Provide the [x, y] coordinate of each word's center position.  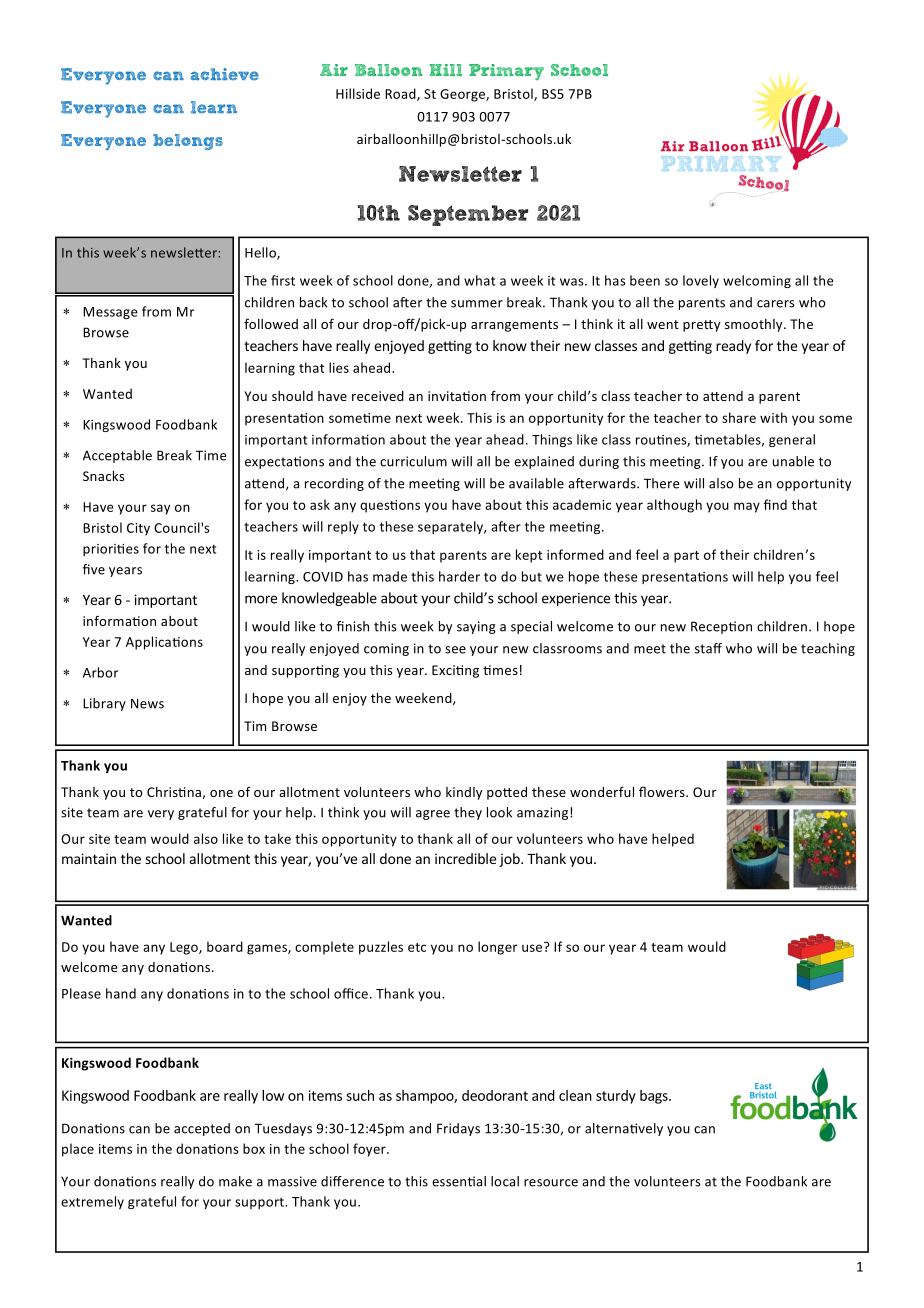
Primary [506, 72]
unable [793, 461]
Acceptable [117, 456]
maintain [89, 858]
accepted [202, 1129]
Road [401, 94]
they [468, 813]
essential [459, 1181]
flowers [663, 791]
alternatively [624, 1129]
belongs [188, 142]
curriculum [413, 461]
